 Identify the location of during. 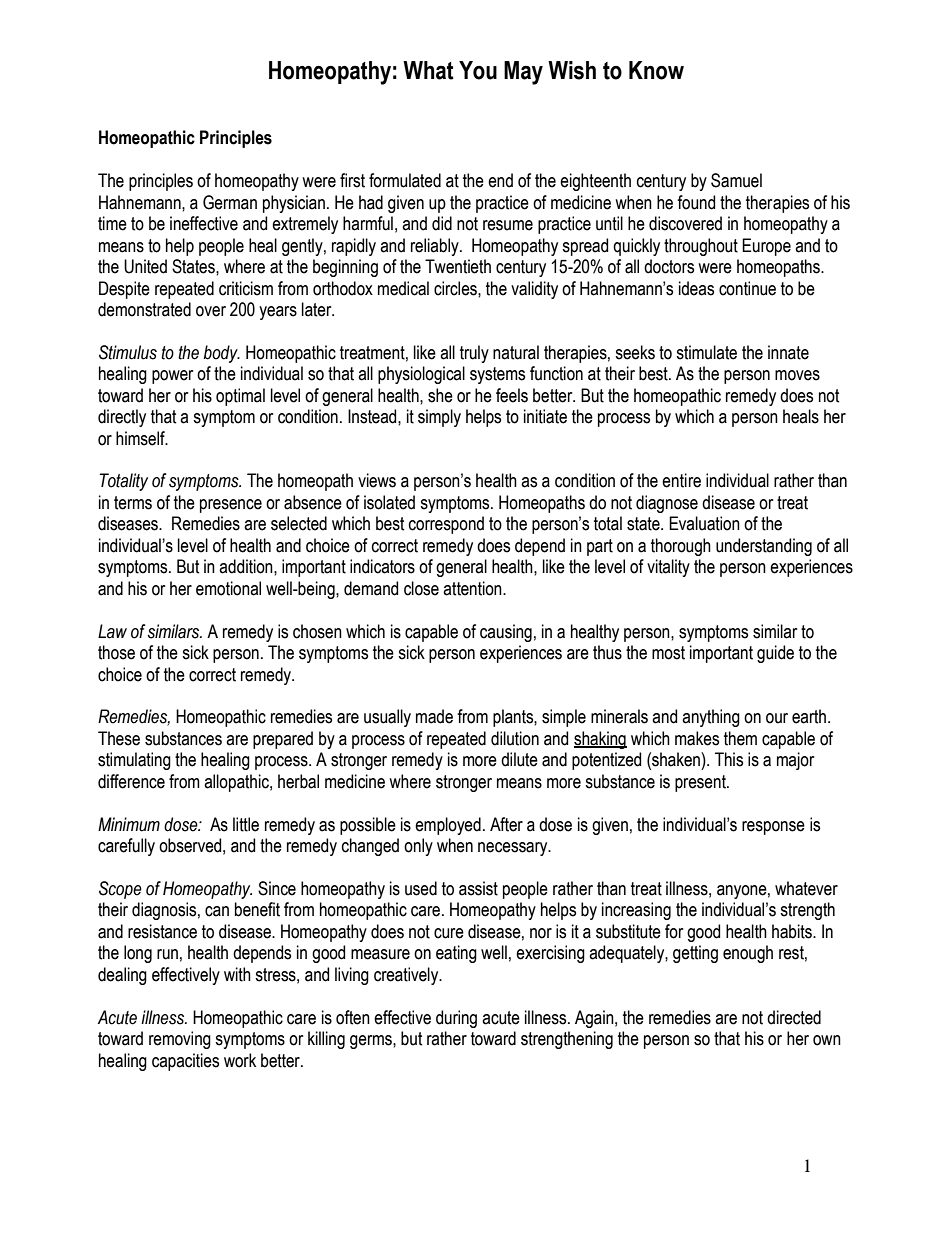
(456, 1019).
